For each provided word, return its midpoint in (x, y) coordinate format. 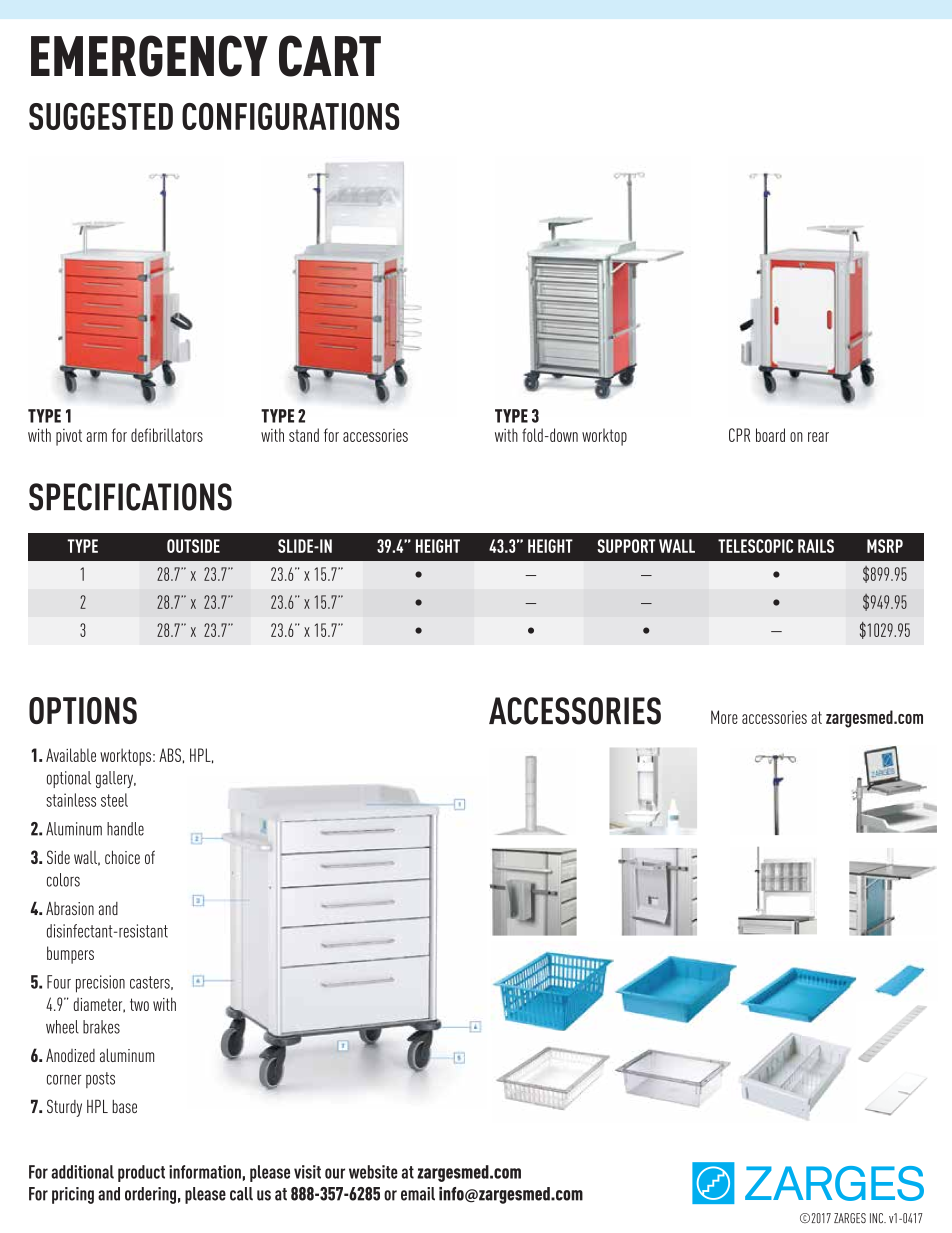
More (724, 717)
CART (330, 56)
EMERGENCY (149, 56)
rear (818, 437)
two (139, 1004)
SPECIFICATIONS (130, 497)
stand (304, 435)
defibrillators (167, 435)
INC (878, 1218)
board (770, 435)
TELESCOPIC (755, 546)
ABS (170, 755)
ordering (150, 1195)
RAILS (816, 546)
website (373, 1172)
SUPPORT (626, 546)
